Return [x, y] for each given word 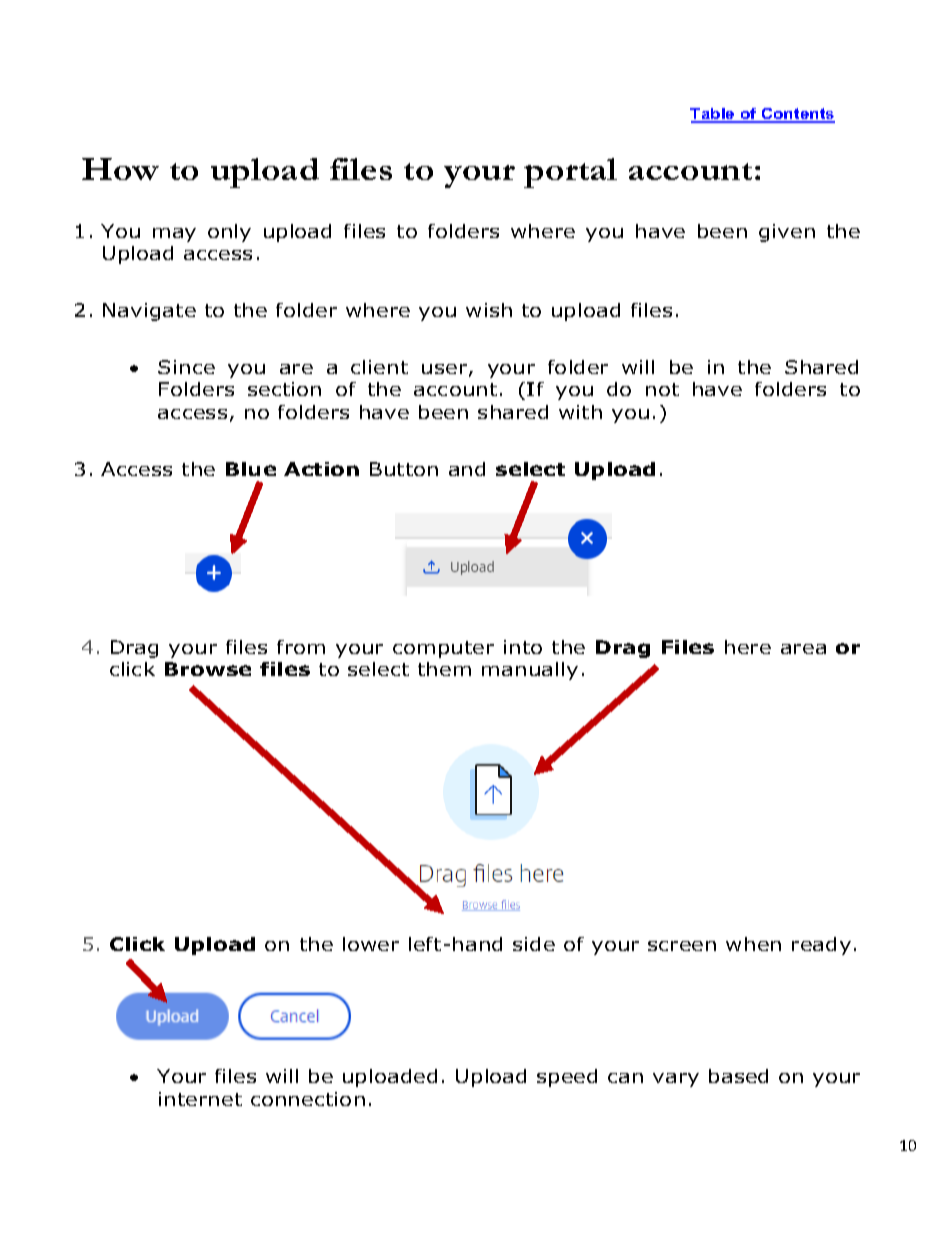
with [580, 412]
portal [570, 173]
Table [713, 115]
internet [200, 1099]
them [444, 669]
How [120, 169]
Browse [208, 669]
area [803, 649]
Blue [251, 469]
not [662, 389]
